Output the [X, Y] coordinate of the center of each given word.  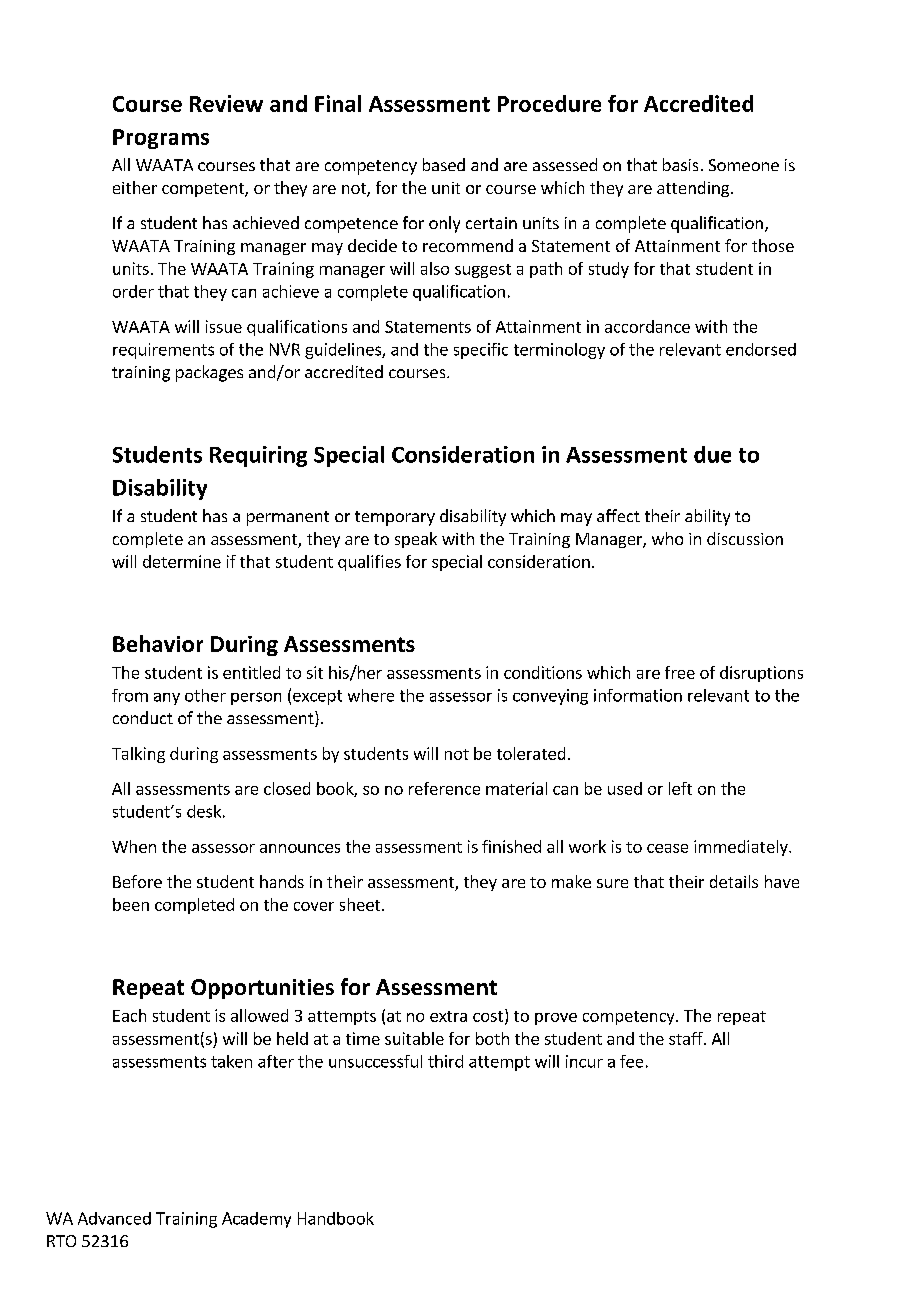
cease [667, 848]
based [444, 164]
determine [182, 561]
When [134, 846]
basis [680, 164]
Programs [161, 139]
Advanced [114, 1218]
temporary [395, 518]
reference [444, 788]
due [712, 454]
